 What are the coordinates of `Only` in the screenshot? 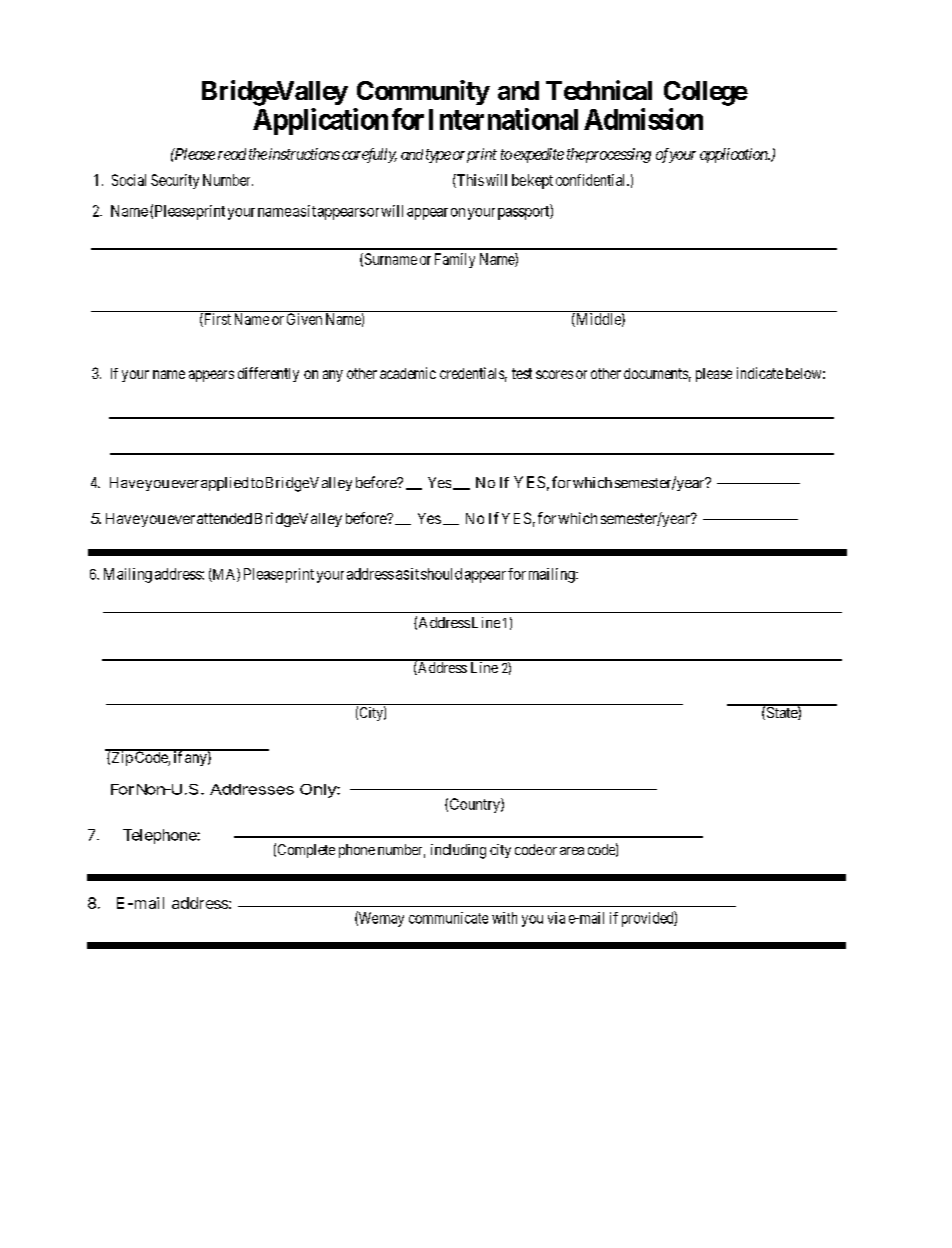 It's located at (319, 791).
